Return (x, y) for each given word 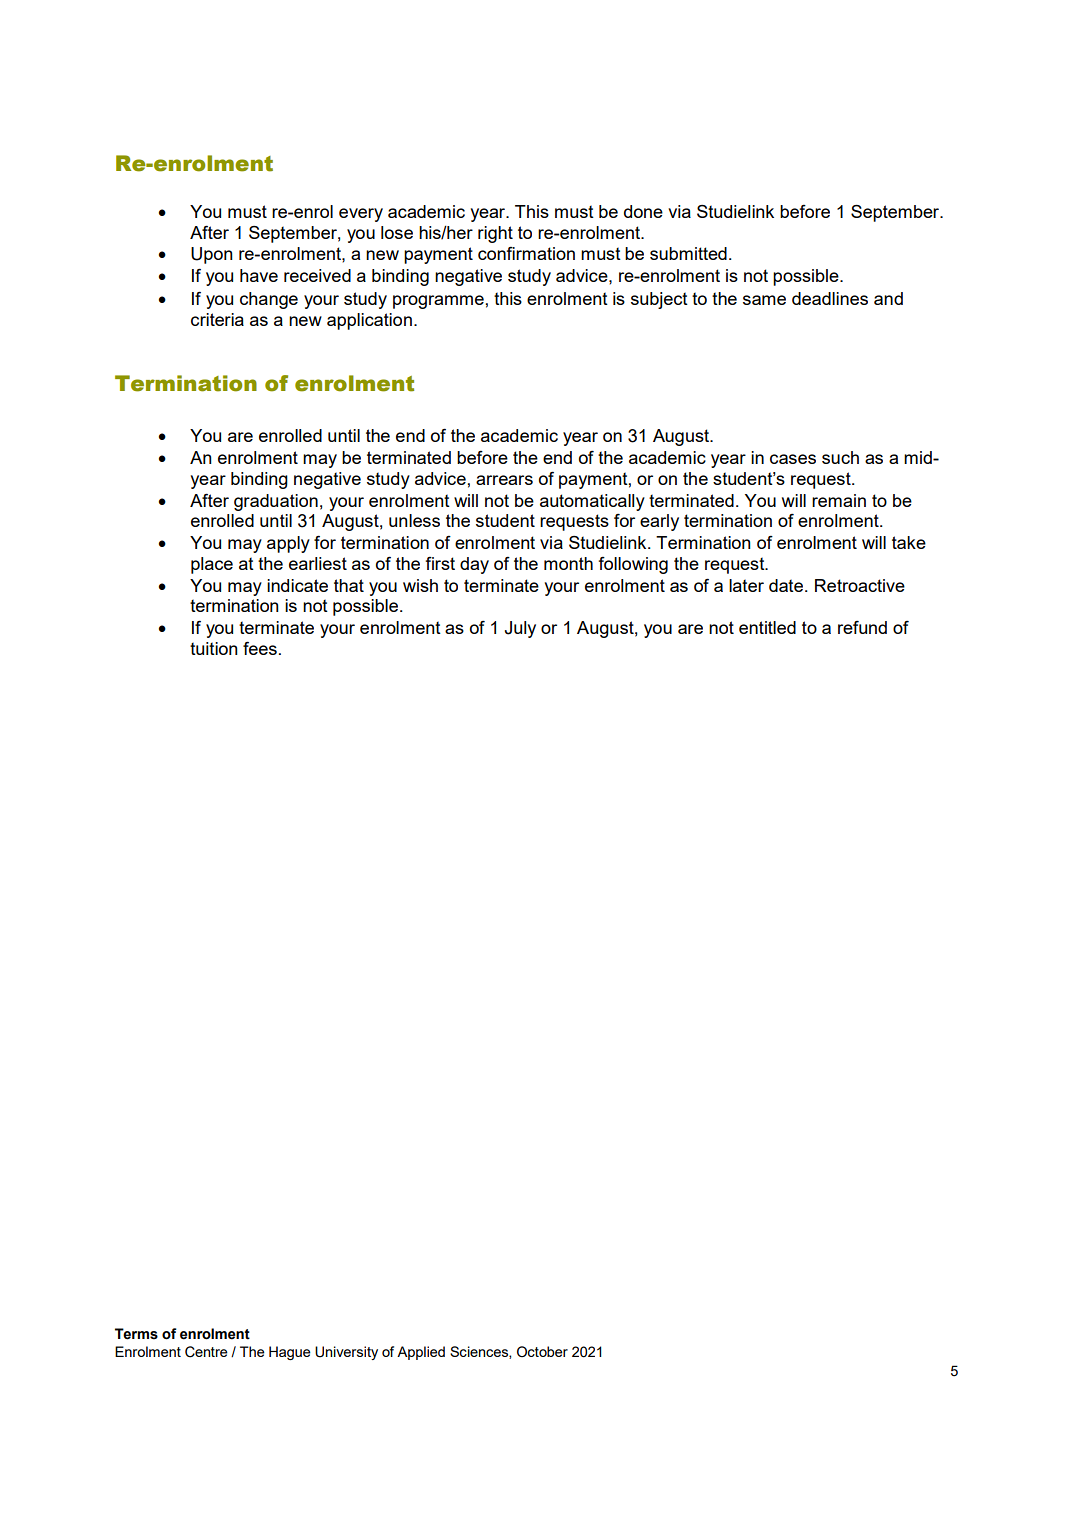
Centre (206, 1352)
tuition (214, 648)
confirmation (526, 253)
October (542, 1351)
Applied (421, 1353)
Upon (212, 255)
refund (862, 627)
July (520, 629)
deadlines (830, 298)
